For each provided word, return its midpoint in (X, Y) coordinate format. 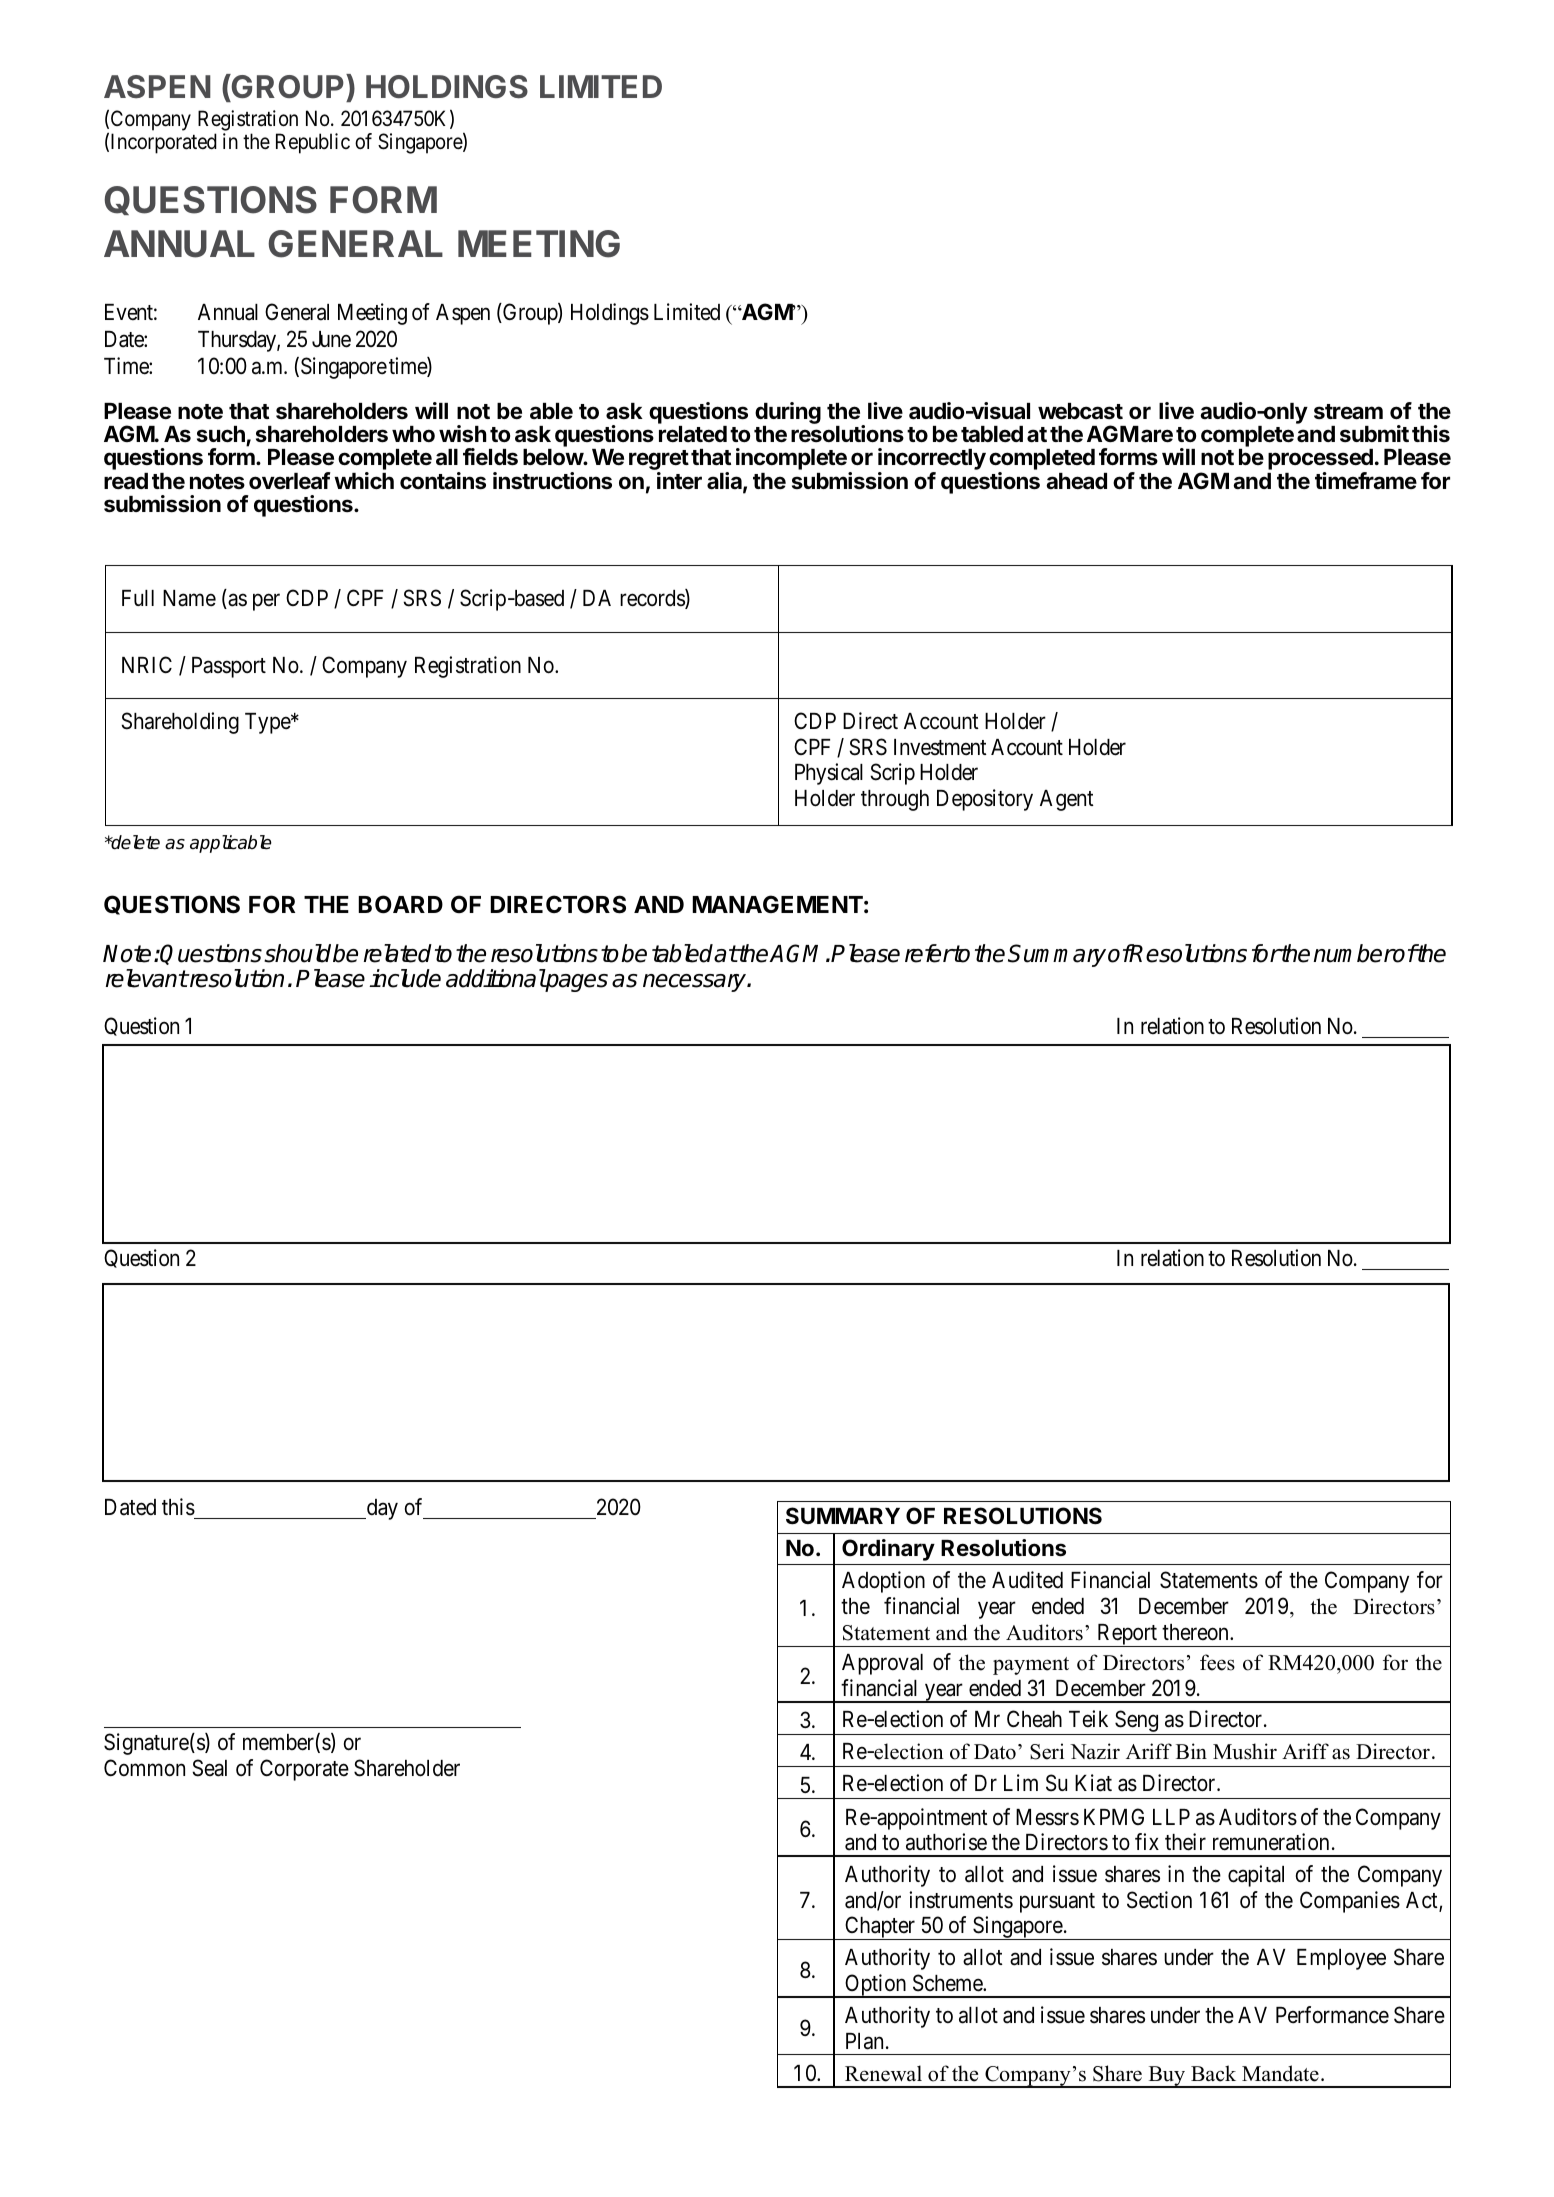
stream (1348, 412)
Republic (313, 143)
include (405, 978)
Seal (209, 1768)
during (788, 414)
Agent (1067, 800)
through (895, 800)
